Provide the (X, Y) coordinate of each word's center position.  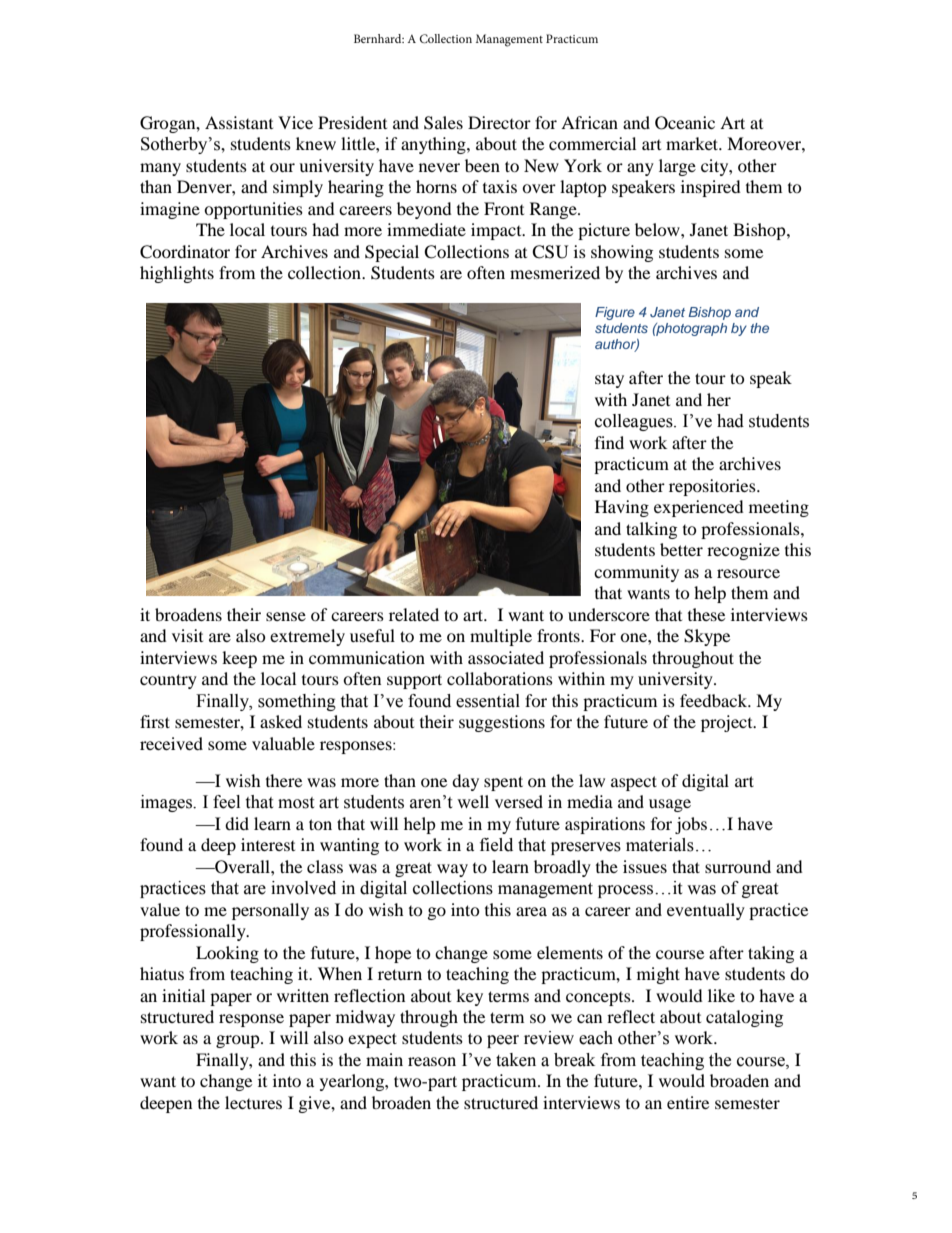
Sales (443, 123)
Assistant (239, 122)
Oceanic (685, 123)
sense (286, 616)
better (681, 549)
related (414, 614)
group (239, 1041)
